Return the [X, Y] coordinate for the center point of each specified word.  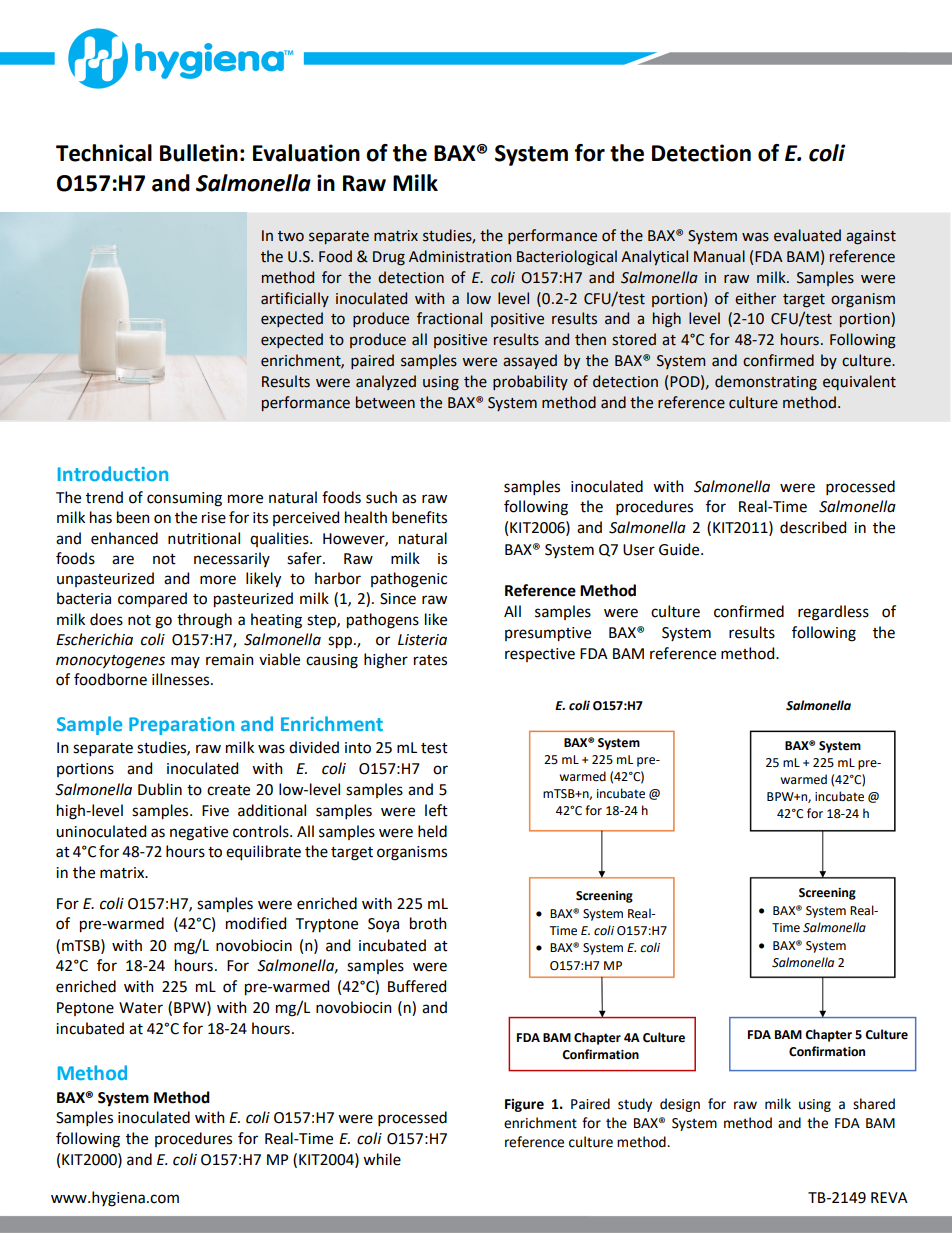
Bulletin [199, 153]
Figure [524, 1105]
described [813, 527]
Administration [460, 256]
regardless [833, 613]
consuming [184, 499]
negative [199, 833]
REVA [889, 1197]
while [382, 1159]
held [432, 831]
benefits [419, 517]
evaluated [807, 235]
